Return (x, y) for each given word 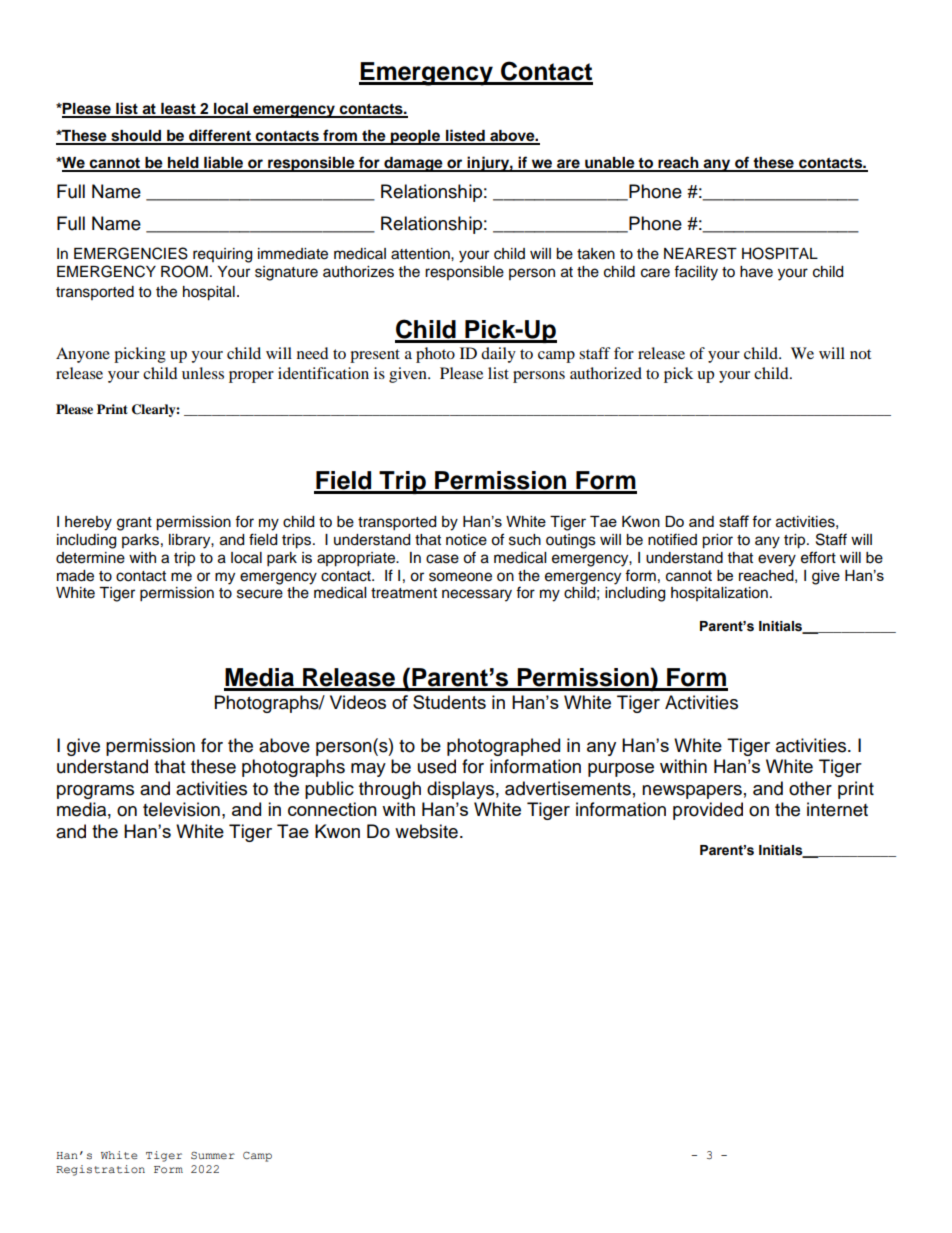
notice (466, 540)
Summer (213, 1155)
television (181, 809)
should (136, 137)
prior (717, 541)
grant (134, 524)
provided (708, 811)
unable (610, 164)
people (415, 137)
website (426, 831)
